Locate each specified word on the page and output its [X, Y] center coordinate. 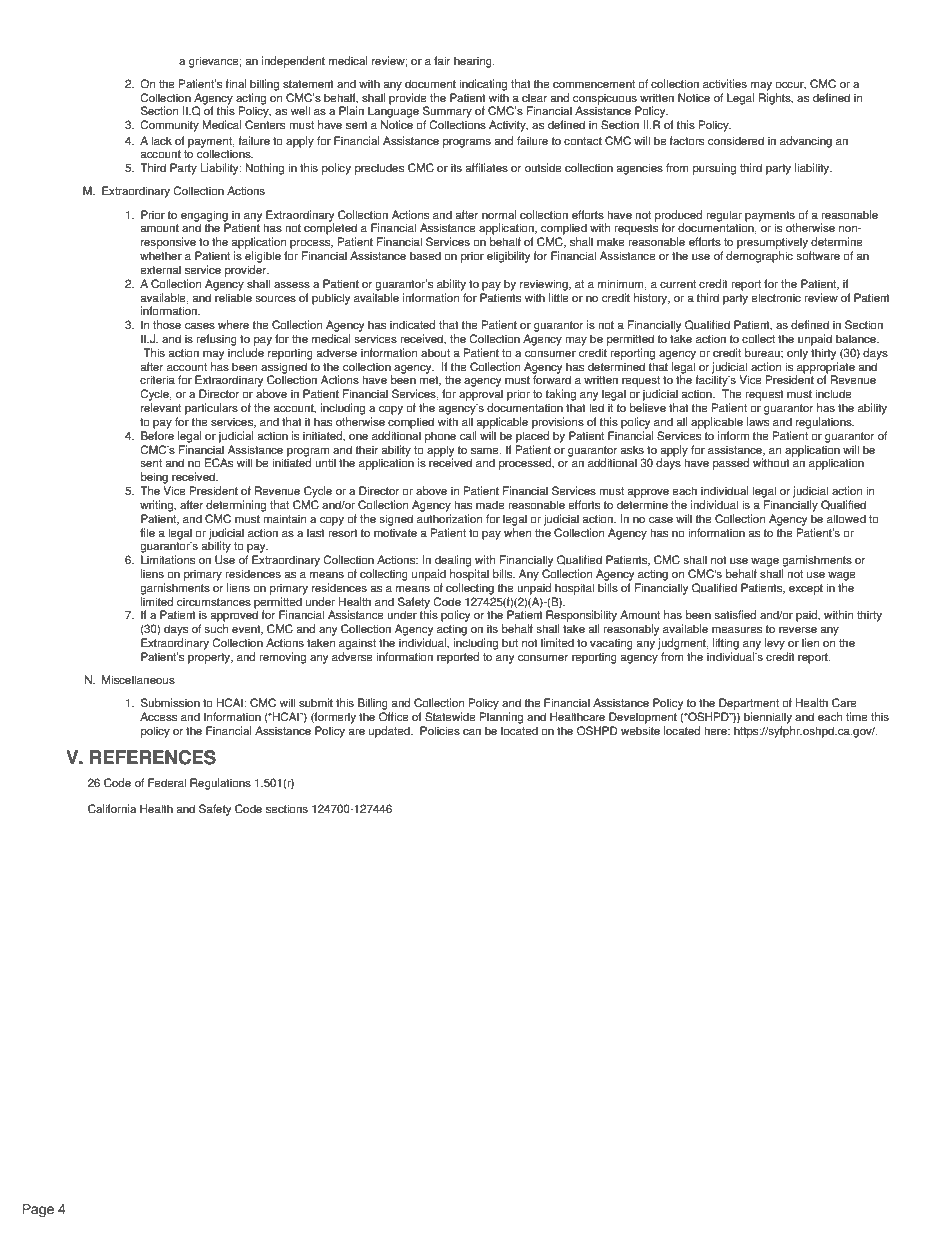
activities [725, 84]
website [640, 731]
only [797, 354]
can [472, 732]
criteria [157, 380]
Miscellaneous [138, 680]
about [435, 353]
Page [38, 1210]
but [510, 643]
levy [775, 644]
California [112, 809]
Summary [447, 112]
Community [169, 126]
